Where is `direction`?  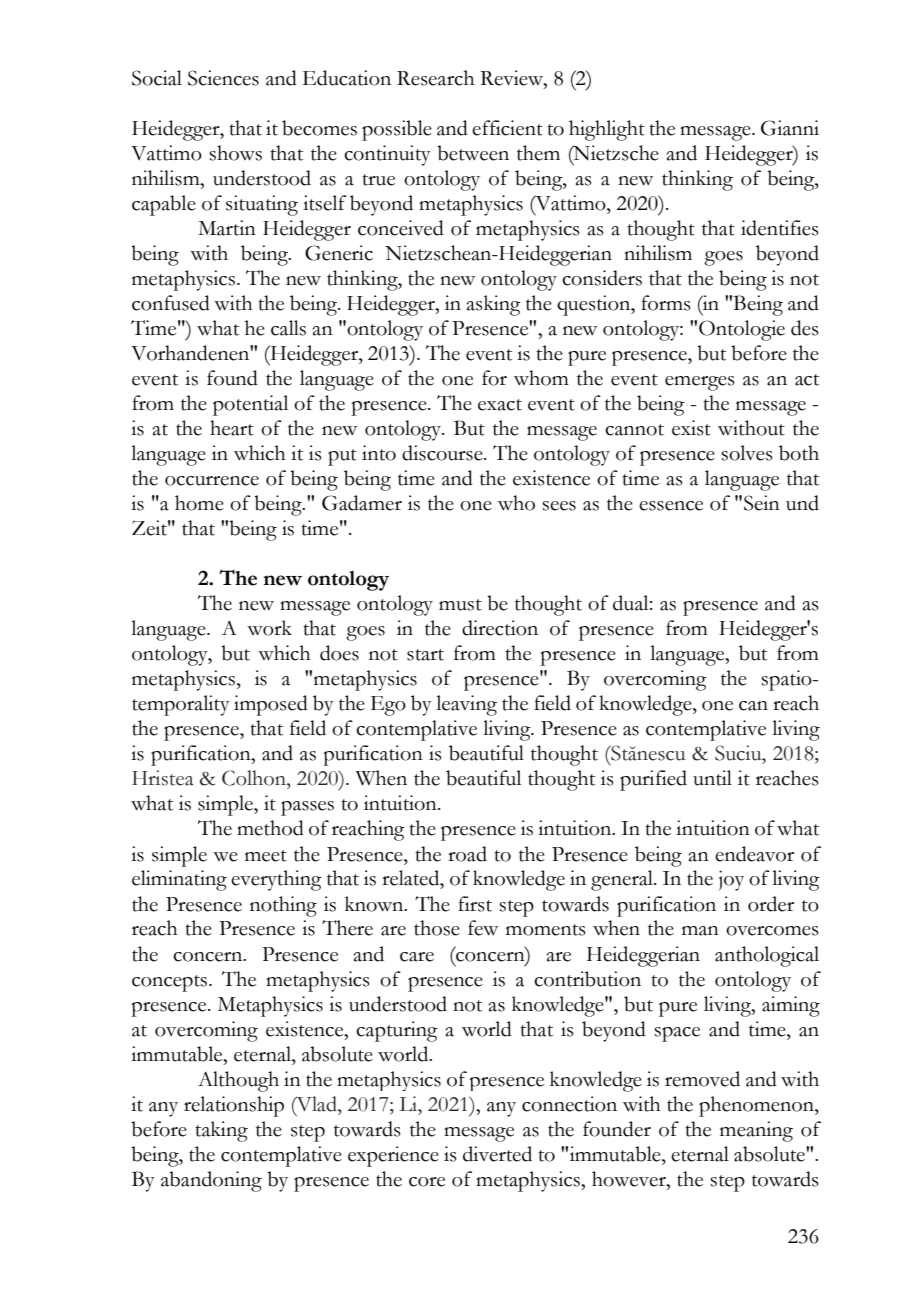 direction is located at coordinates (500, 628).
